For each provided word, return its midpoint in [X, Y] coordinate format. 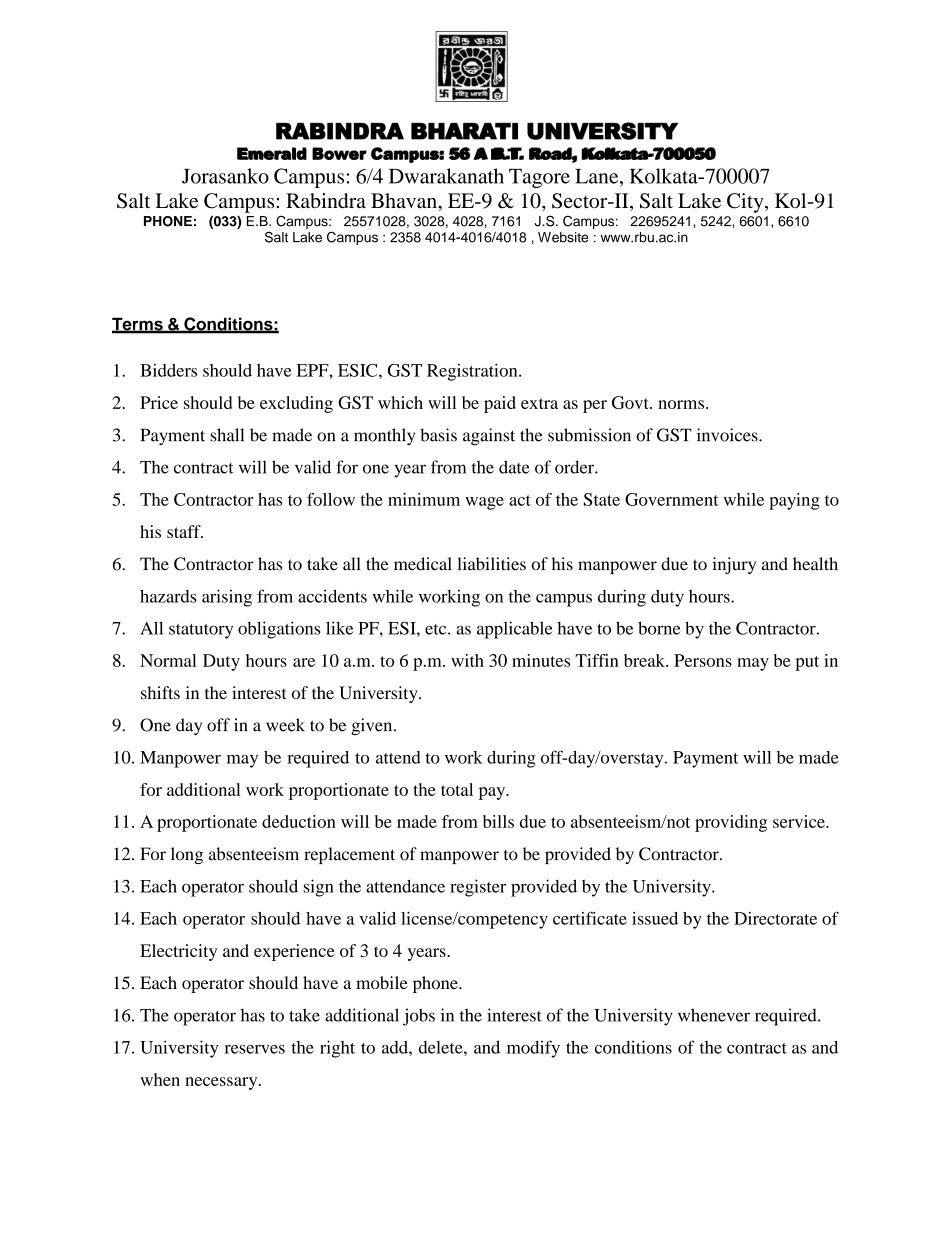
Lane [598, 176]
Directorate [775, 918]
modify [533, 1049]
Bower [339, 153]
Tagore [539, 178]
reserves [255, 1049]
